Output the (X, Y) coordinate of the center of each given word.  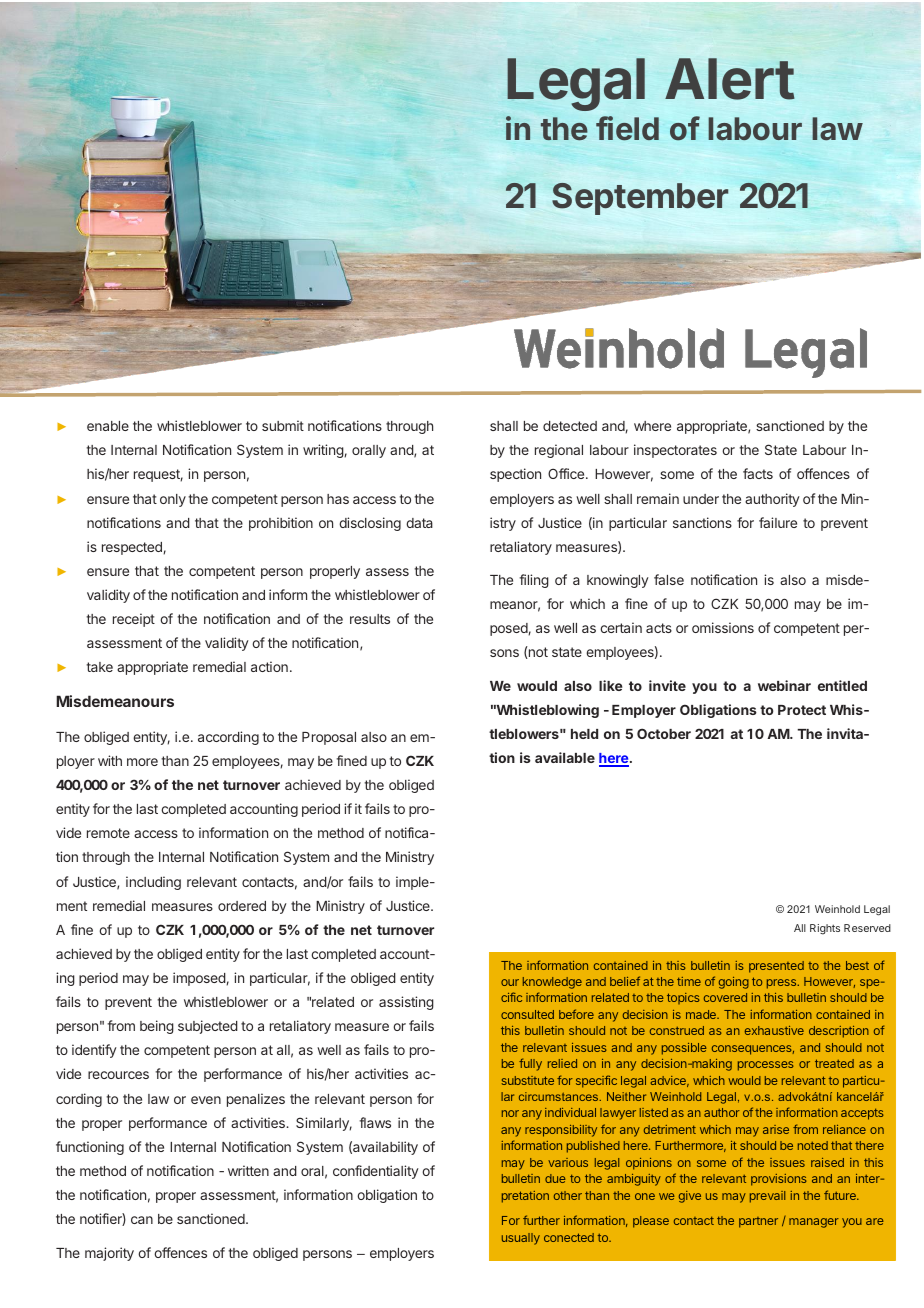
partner (758, 1222)
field (627, 128)
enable (108, 426)
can (142, 1220)
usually (521, 1239)
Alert (730, 79)
